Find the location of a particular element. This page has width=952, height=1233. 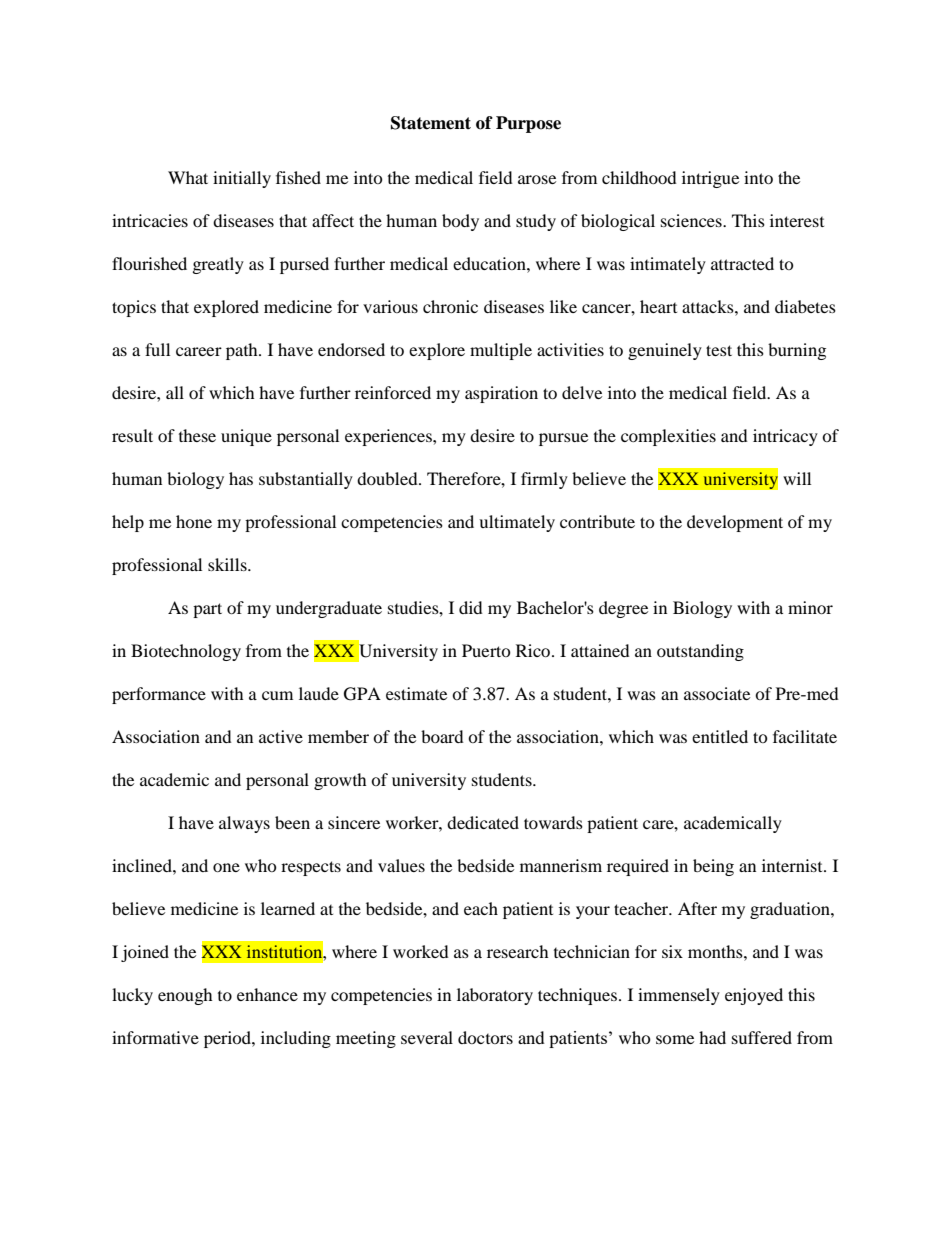

entitled is located at coordinates (720, 736).
